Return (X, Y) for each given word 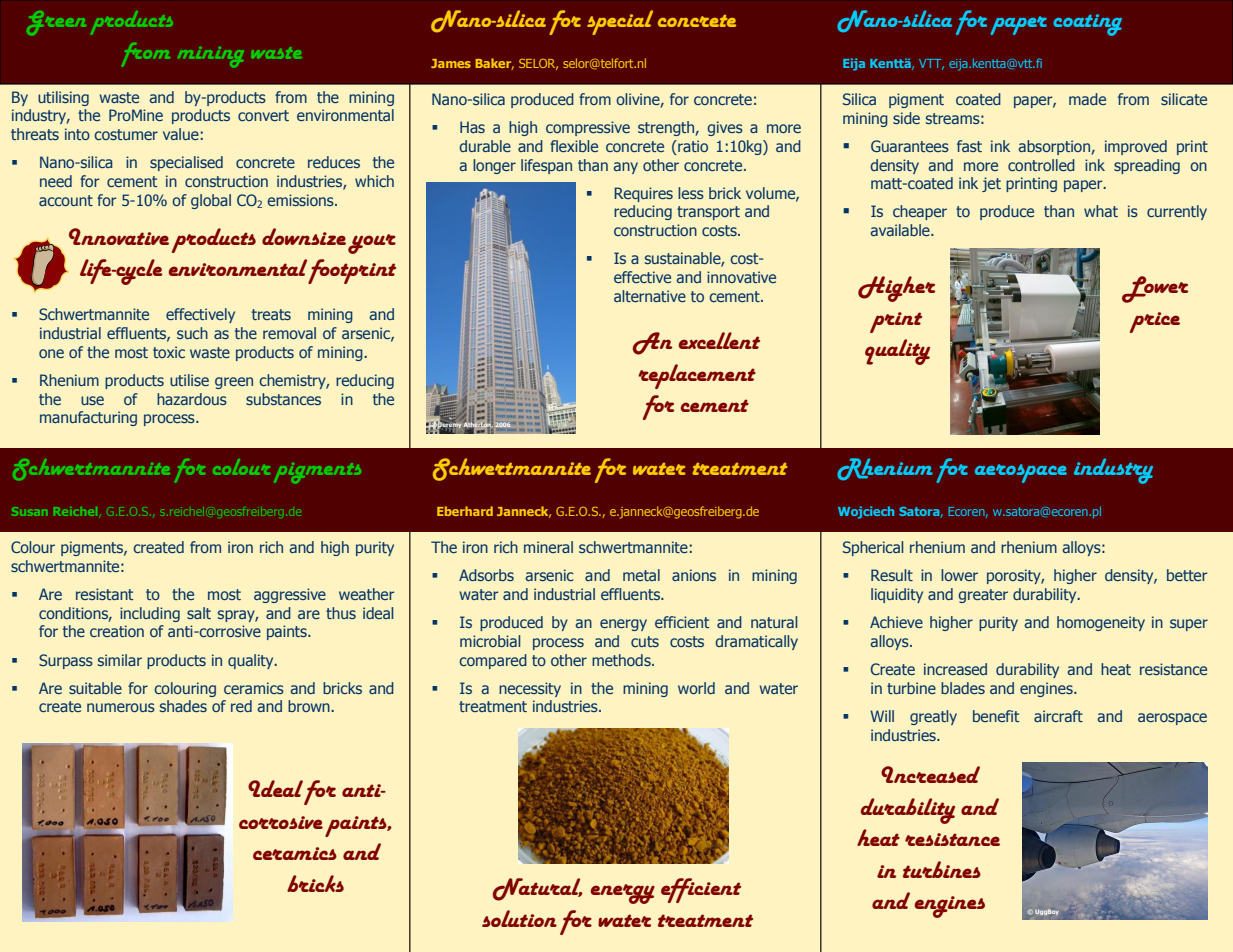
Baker (494, 64)
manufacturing (88, 418)
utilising (63, 98)
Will (882, 716)
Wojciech (866, 512)
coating (1087, 25)
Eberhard (465, 511)
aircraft (1058, 716)
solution (519, 918)
